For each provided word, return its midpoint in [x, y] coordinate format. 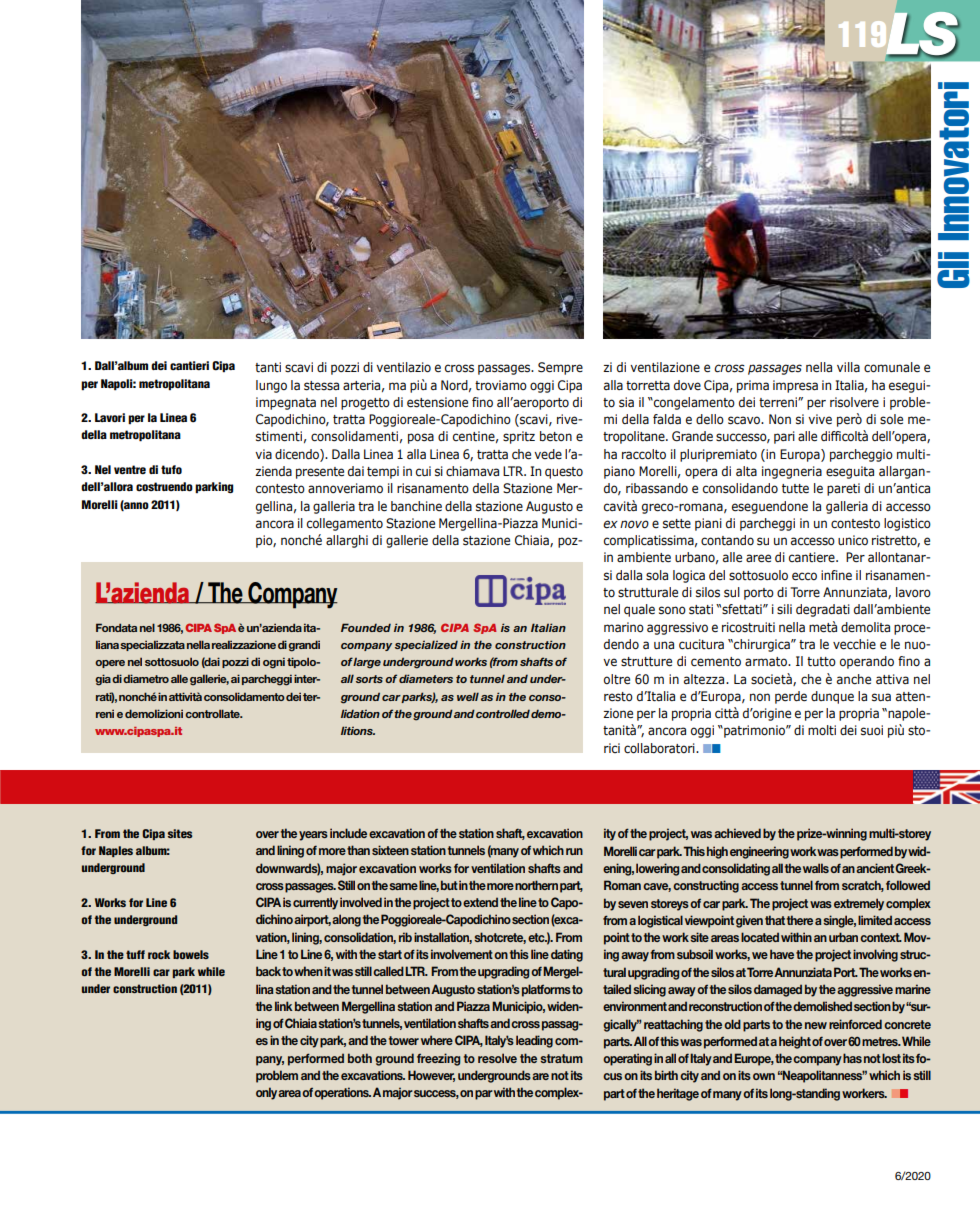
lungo [271, 386]
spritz [519, 437]
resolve [497, 1058]
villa [848, 367]
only [267, 1093]
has [852, 1058]
